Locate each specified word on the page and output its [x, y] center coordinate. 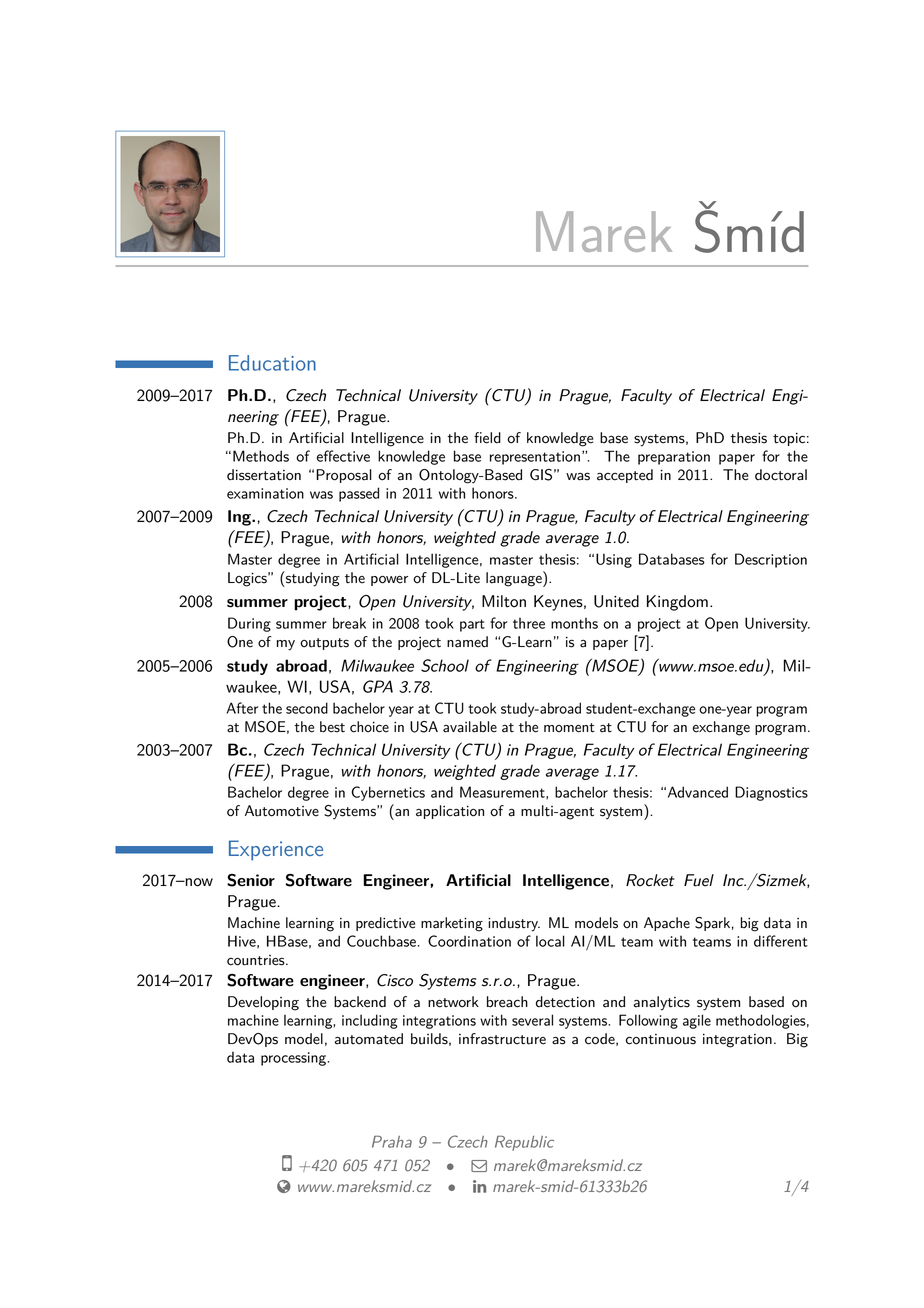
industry [514, 924]
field [487, 438]
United [616, 601]
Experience [276, 850]
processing [295, 1059]
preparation [674, 458]
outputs [324, 644]
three [529, 623]
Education [272, 363]
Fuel [699, 880]
